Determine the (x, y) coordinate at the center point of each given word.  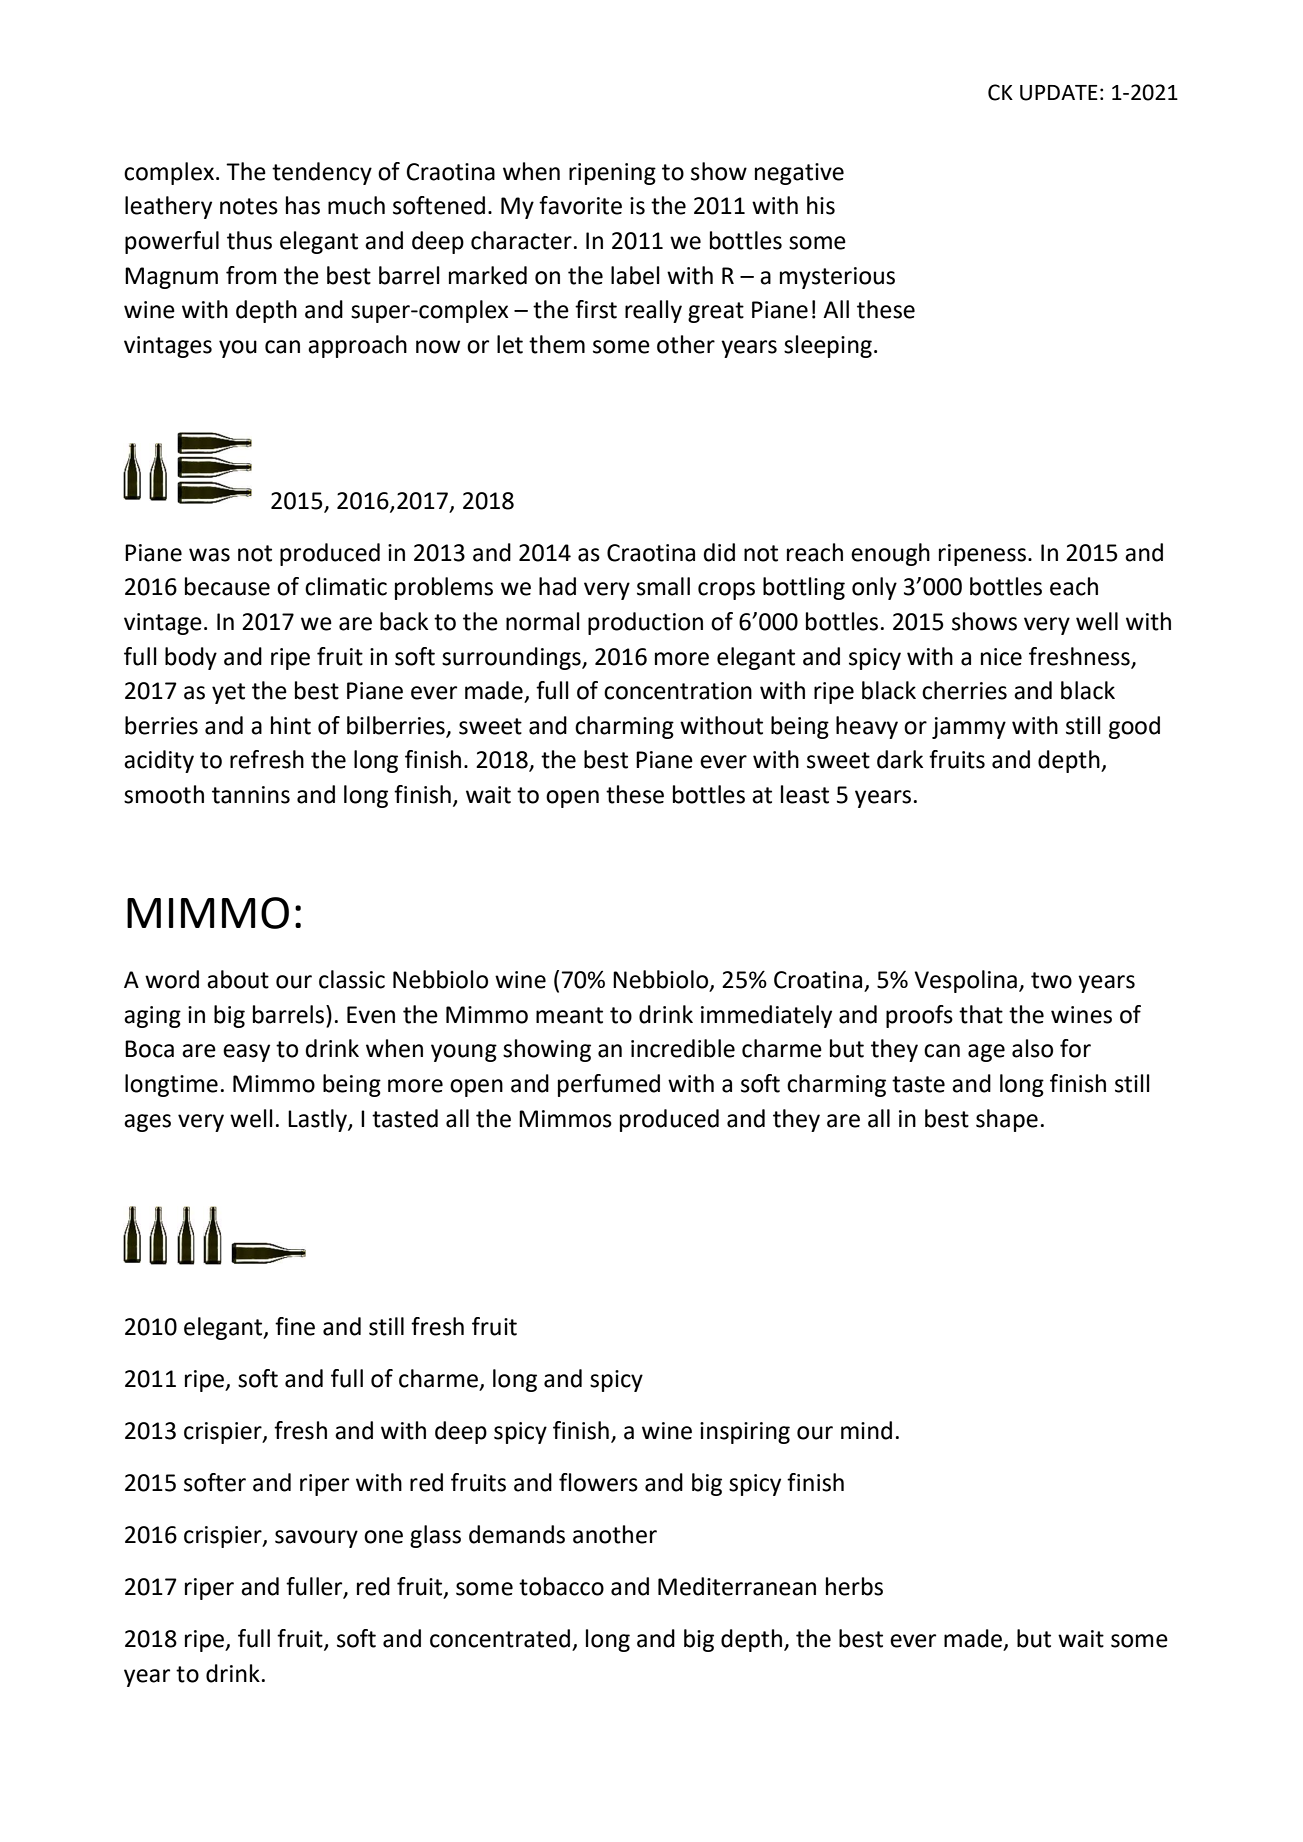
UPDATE (1059, 93)
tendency (322, 173)
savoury (316, 1539)
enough (890, 554)
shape (1007, 1120)
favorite (580, 205)
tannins (251, 795)
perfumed (609, 1085)
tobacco (561, 1586)
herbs (854, 1586)
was (209, 555)
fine (295, 1326)
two (1051, 980)
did (719, 552)
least (805, 794)
